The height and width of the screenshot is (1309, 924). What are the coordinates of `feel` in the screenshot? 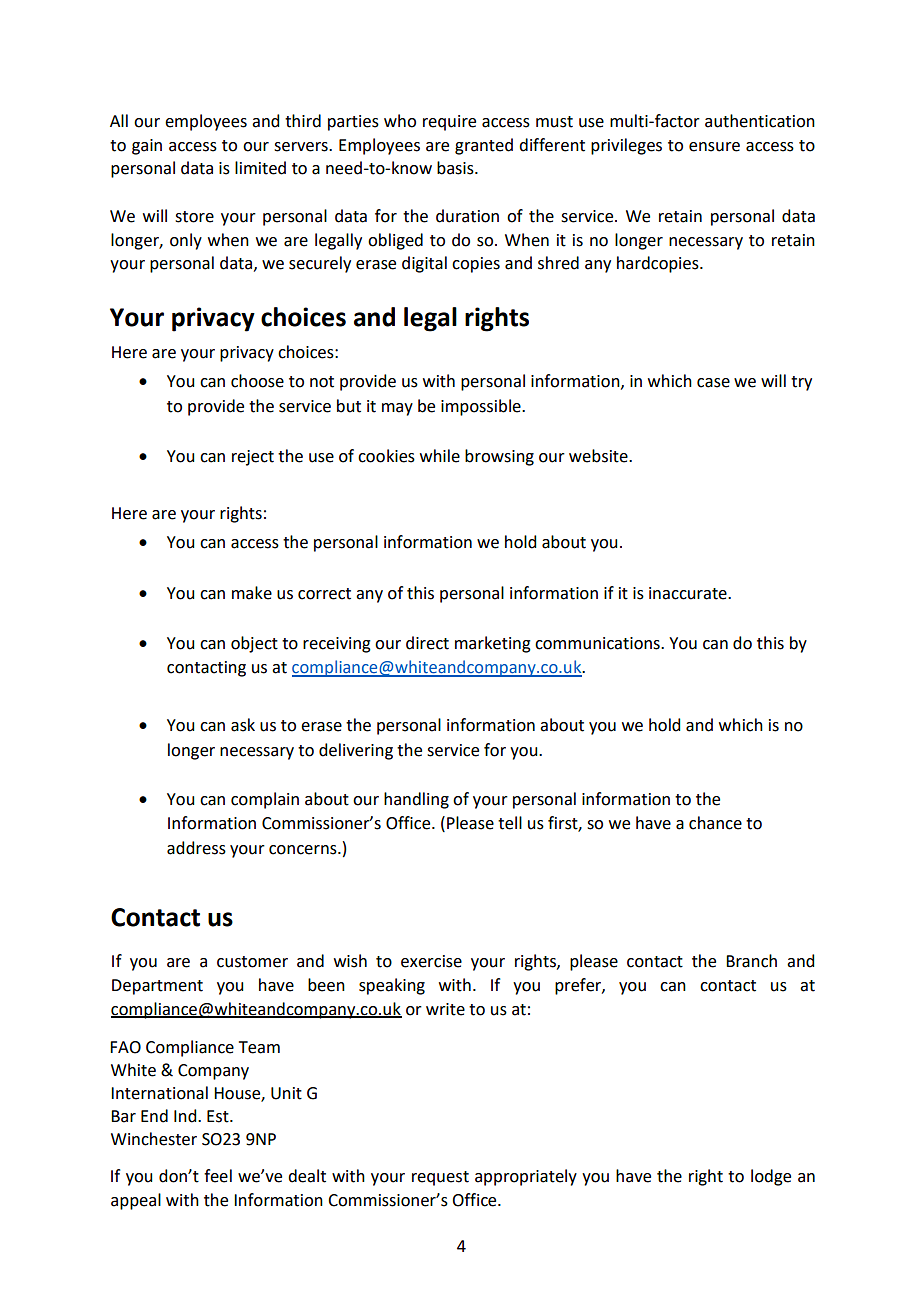 It's located at (218, 1176).
